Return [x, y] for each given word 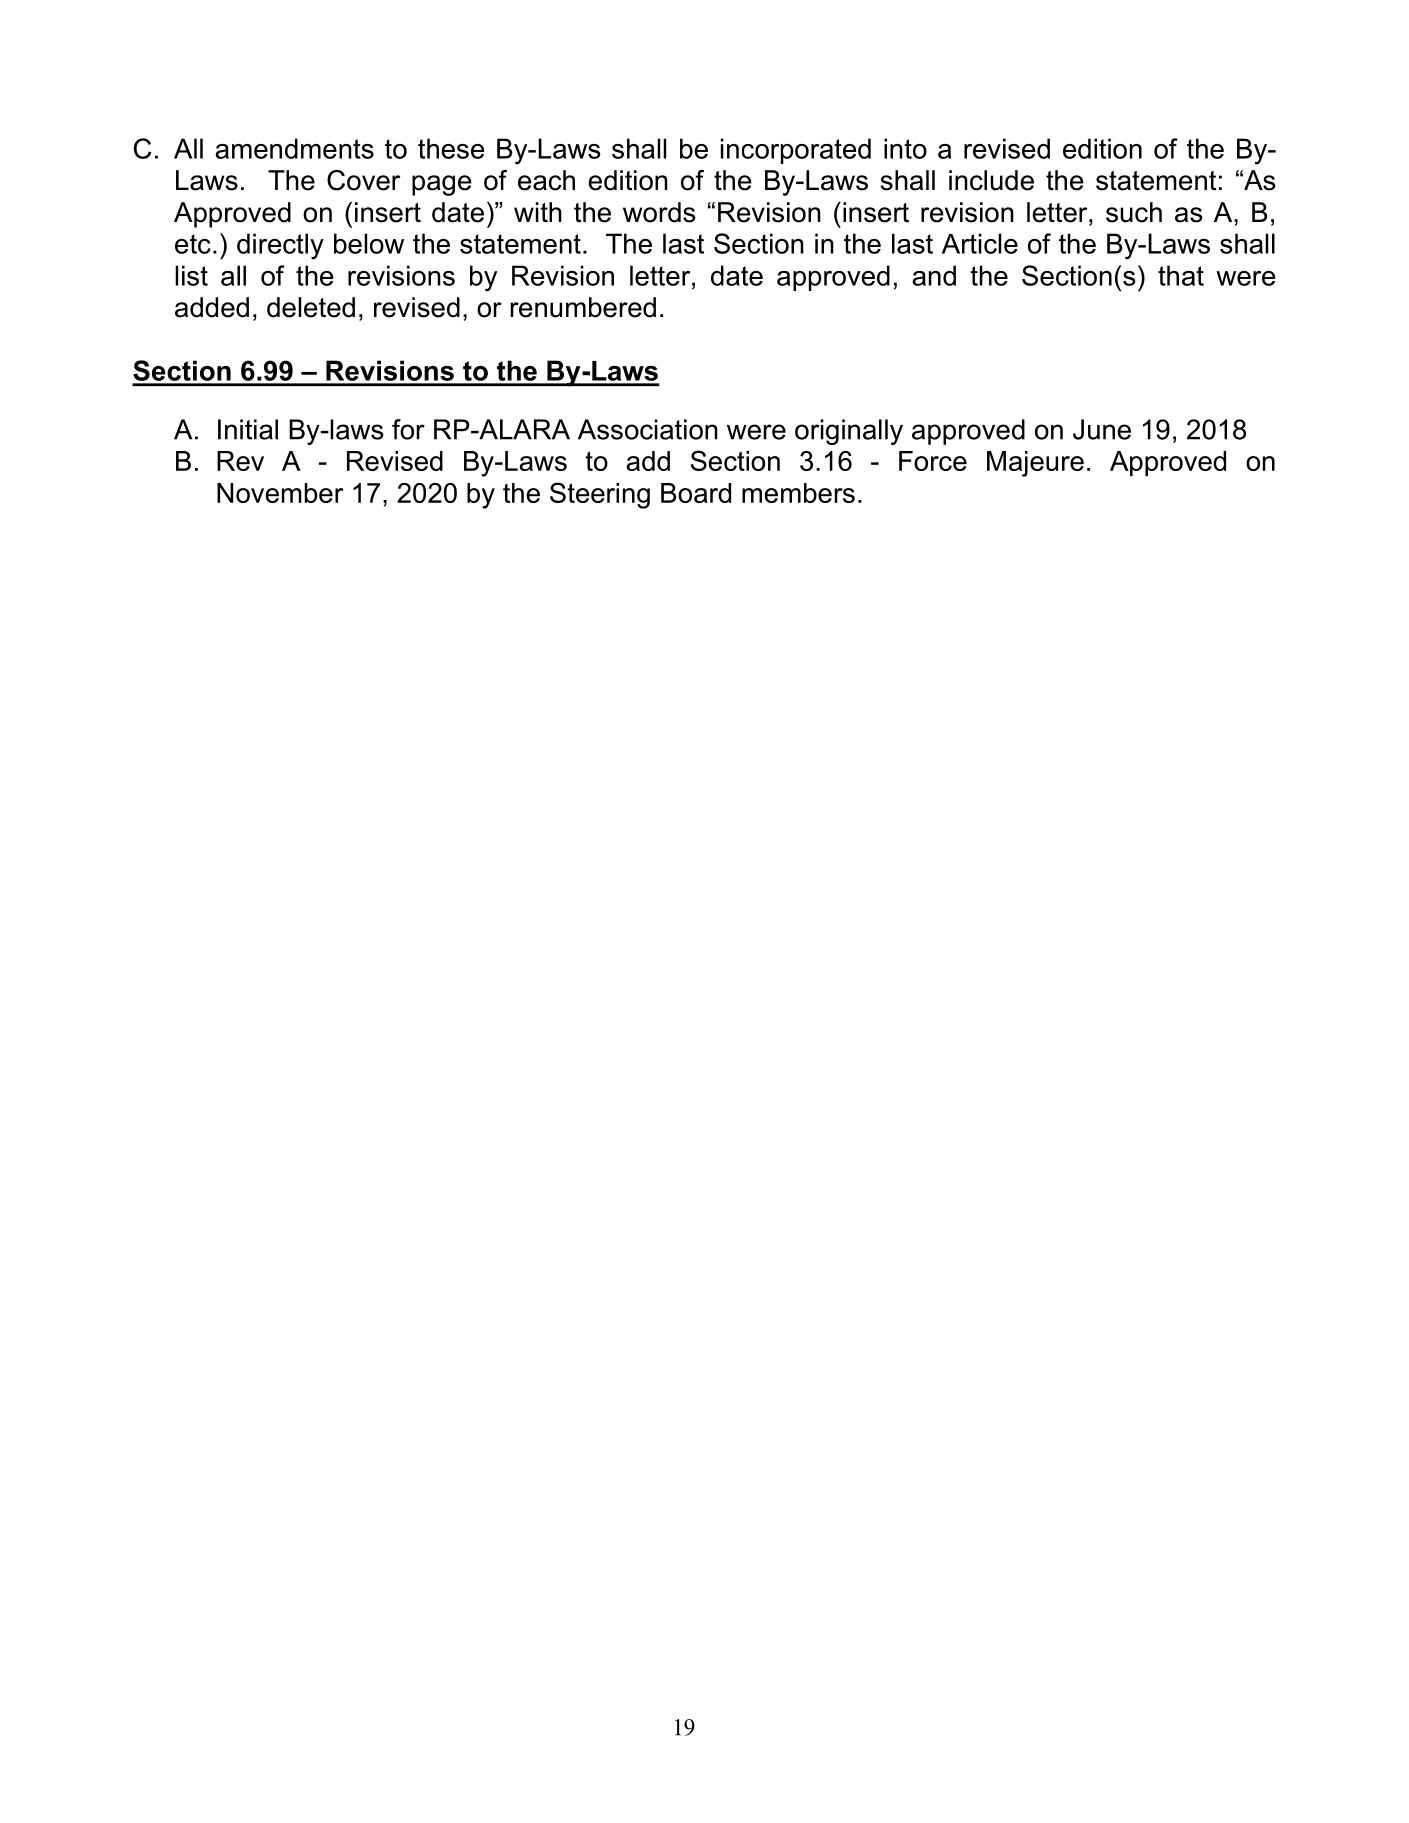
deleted [311, 307]
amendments [294, 148]
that [1181, 275]
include [991, 180]
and [934, 275]
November [280, 493]
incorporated [796, 151]
